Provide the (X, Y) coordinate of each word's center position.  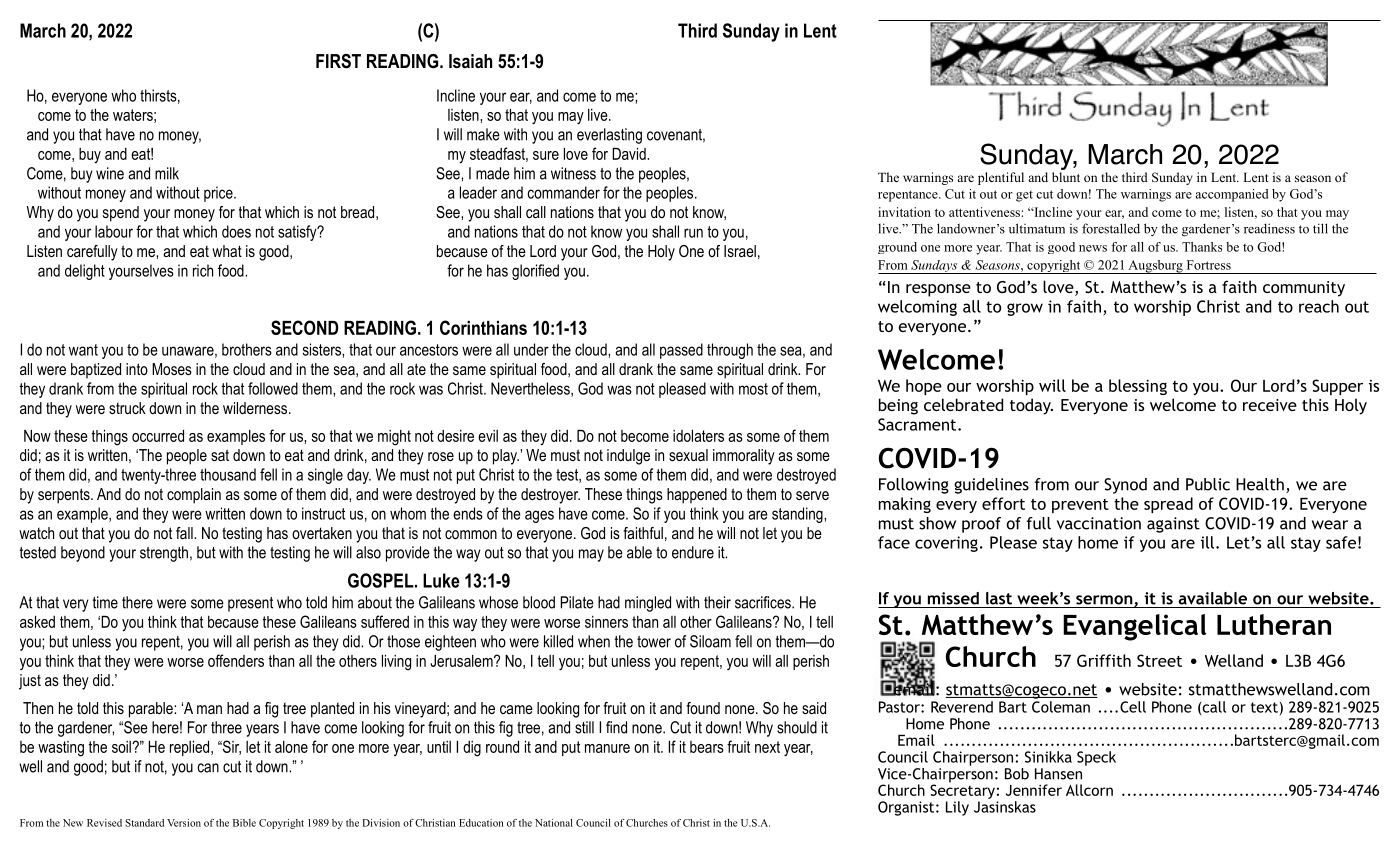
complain (194, 496)
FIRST (338, 61)
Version (184, 823)
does (236, 231)
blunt (1066, 177)
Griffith (1104, 660)
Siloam (710, 641)
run (693, 233)
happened (697, 496)
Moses (172, 369)
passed (681, 351)
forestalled (1111, 228)
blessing (1138, 387)
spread (1168, 505)
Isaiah (470, 61)
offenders (236, 660)
